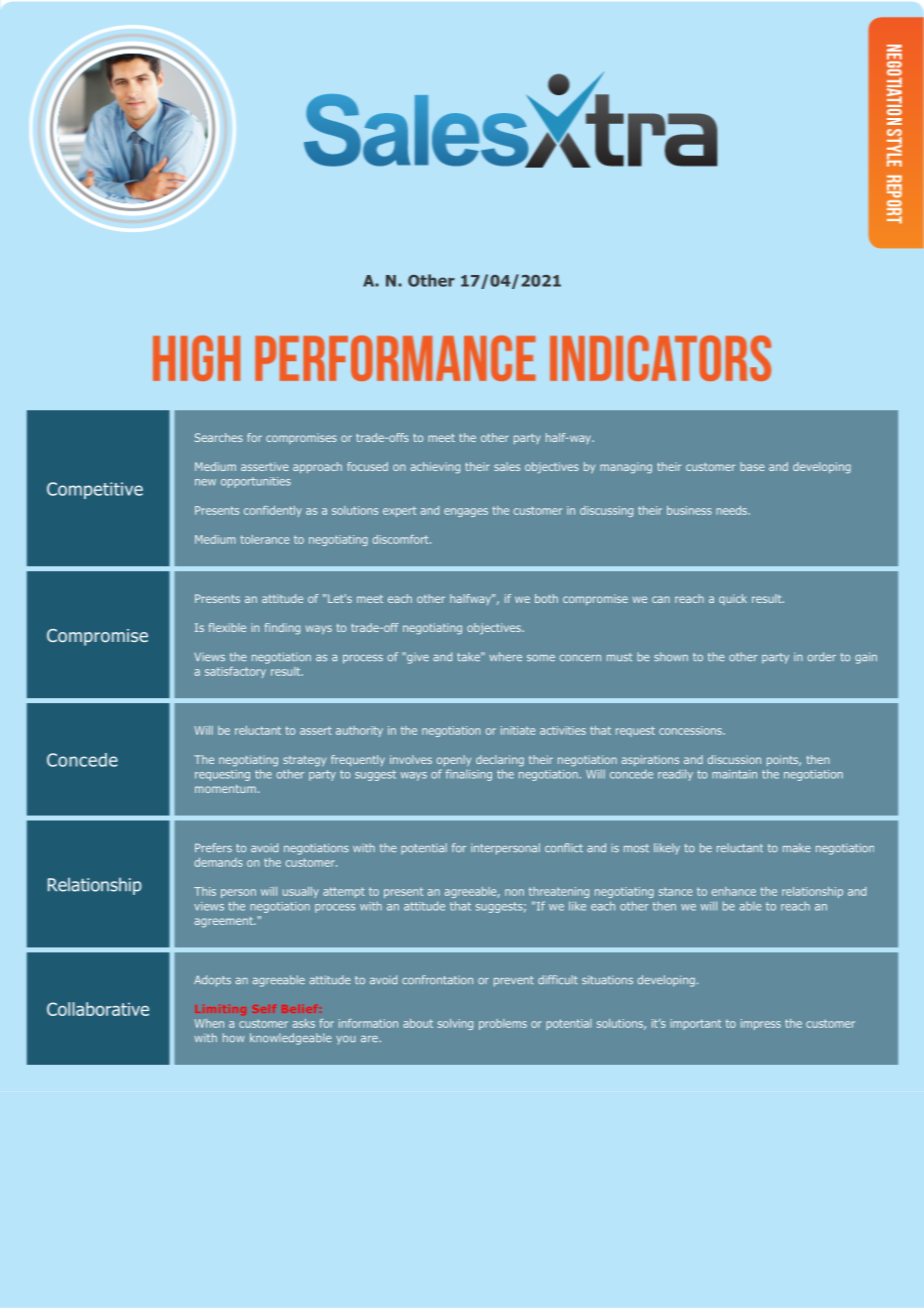 This document has width=924, height=1308. I want to click on Searches, so click(219, 437).
